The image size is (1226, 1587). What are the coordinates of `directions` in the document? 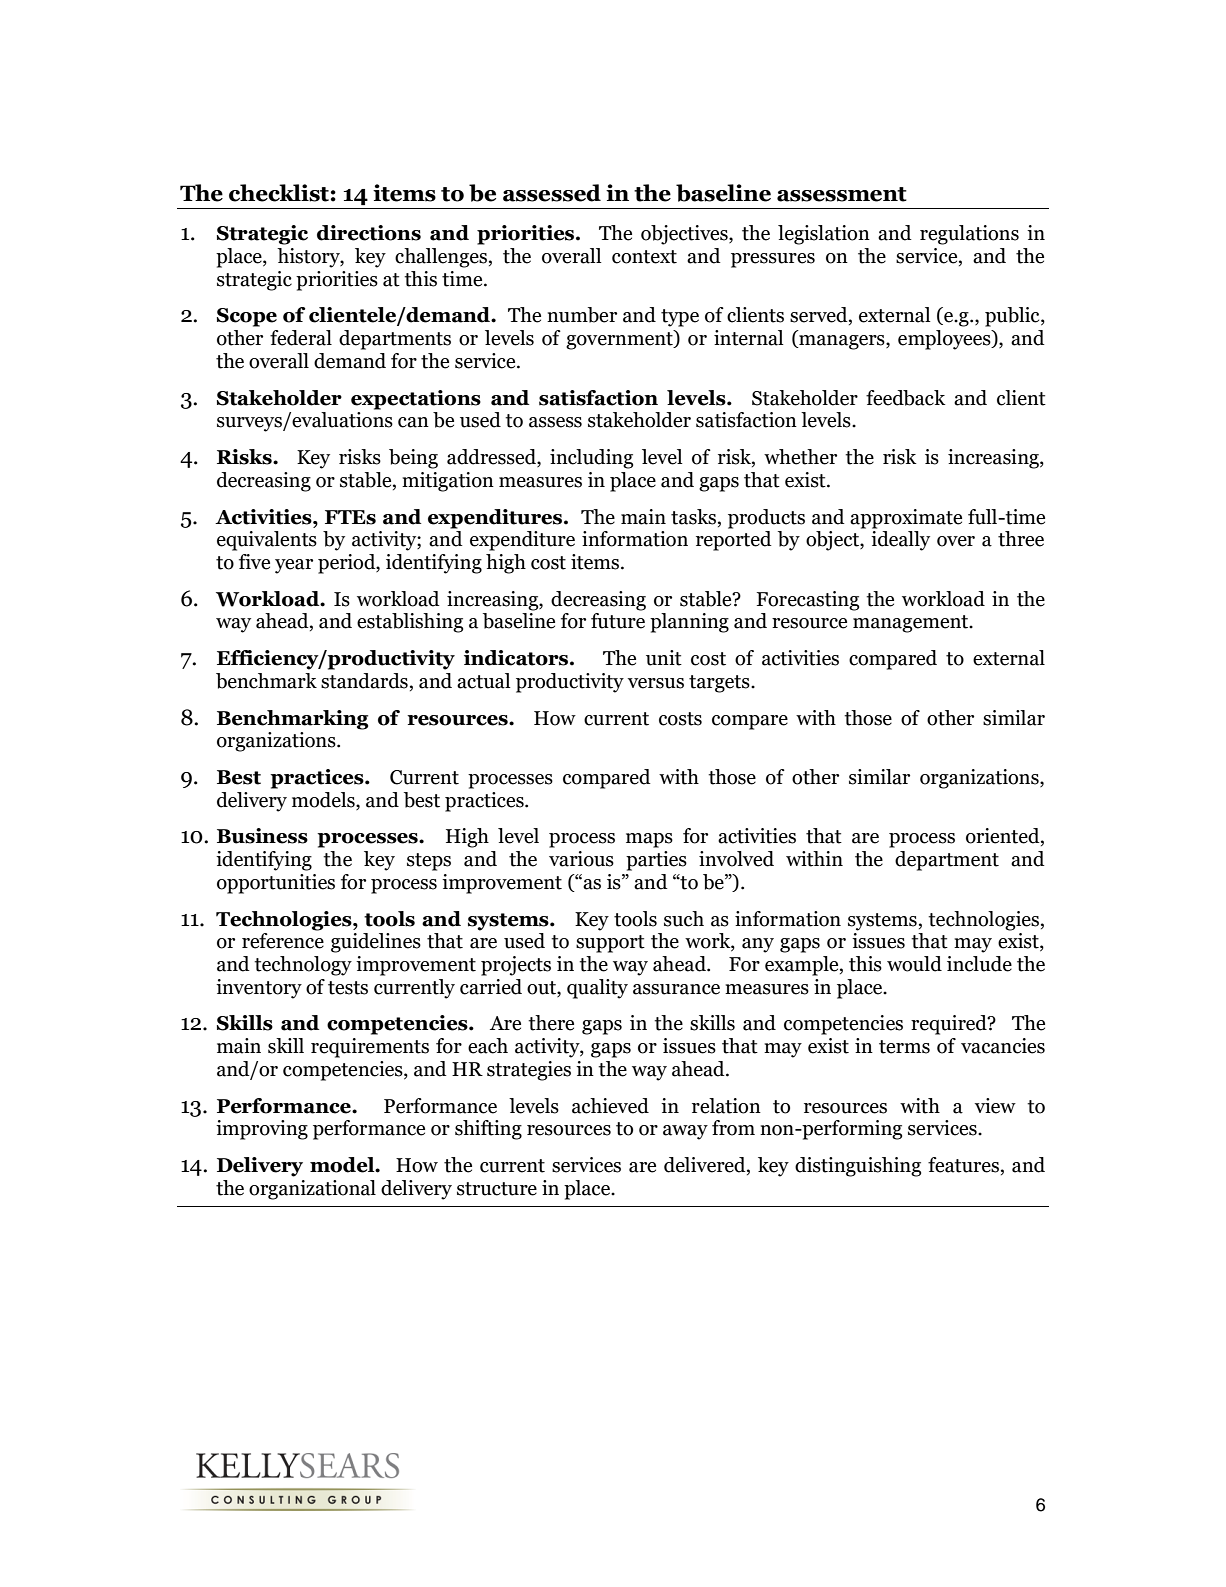 It's located at (369, 233).
